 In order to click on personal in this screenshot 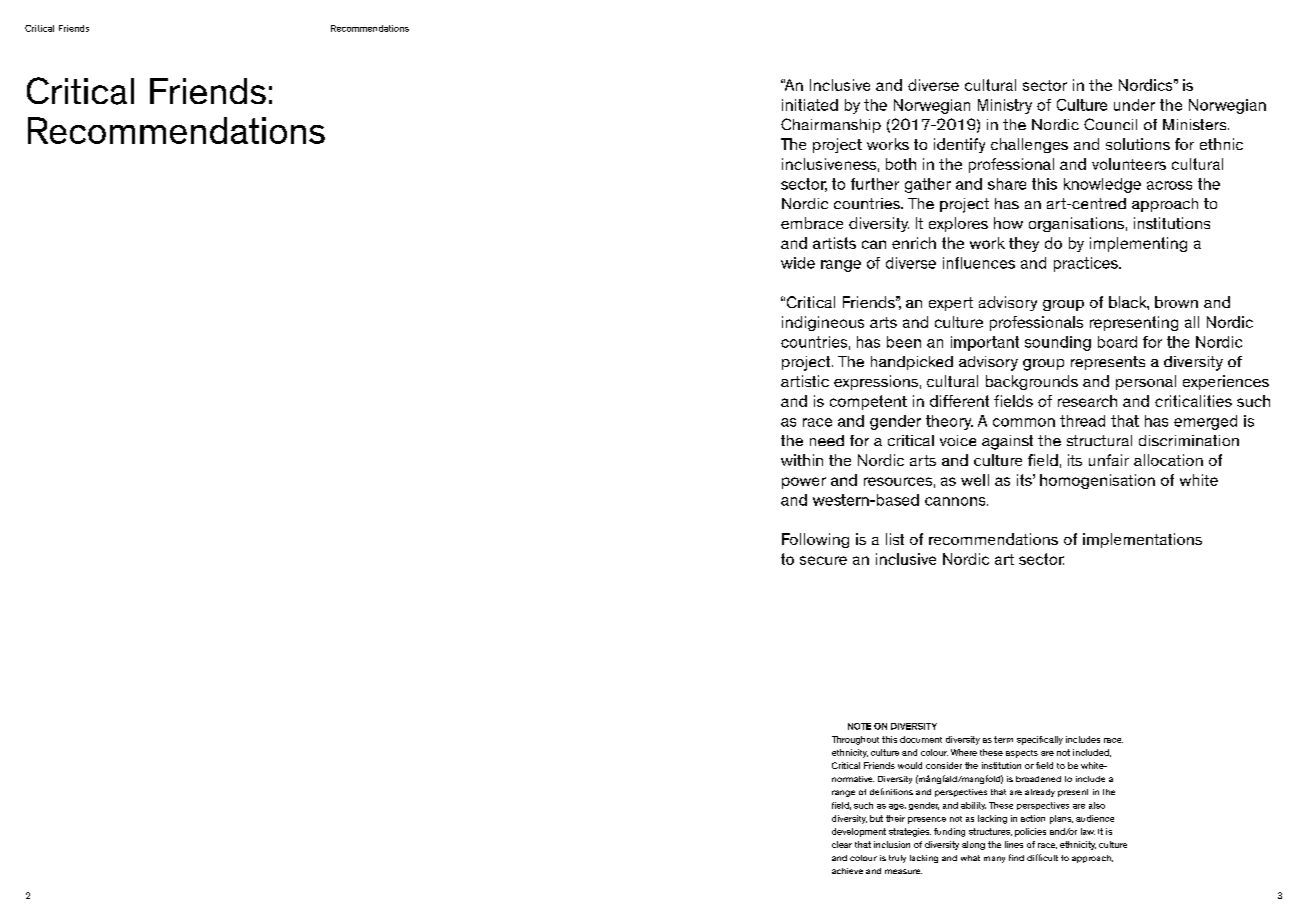, I will do `click(1146, 382)`.
